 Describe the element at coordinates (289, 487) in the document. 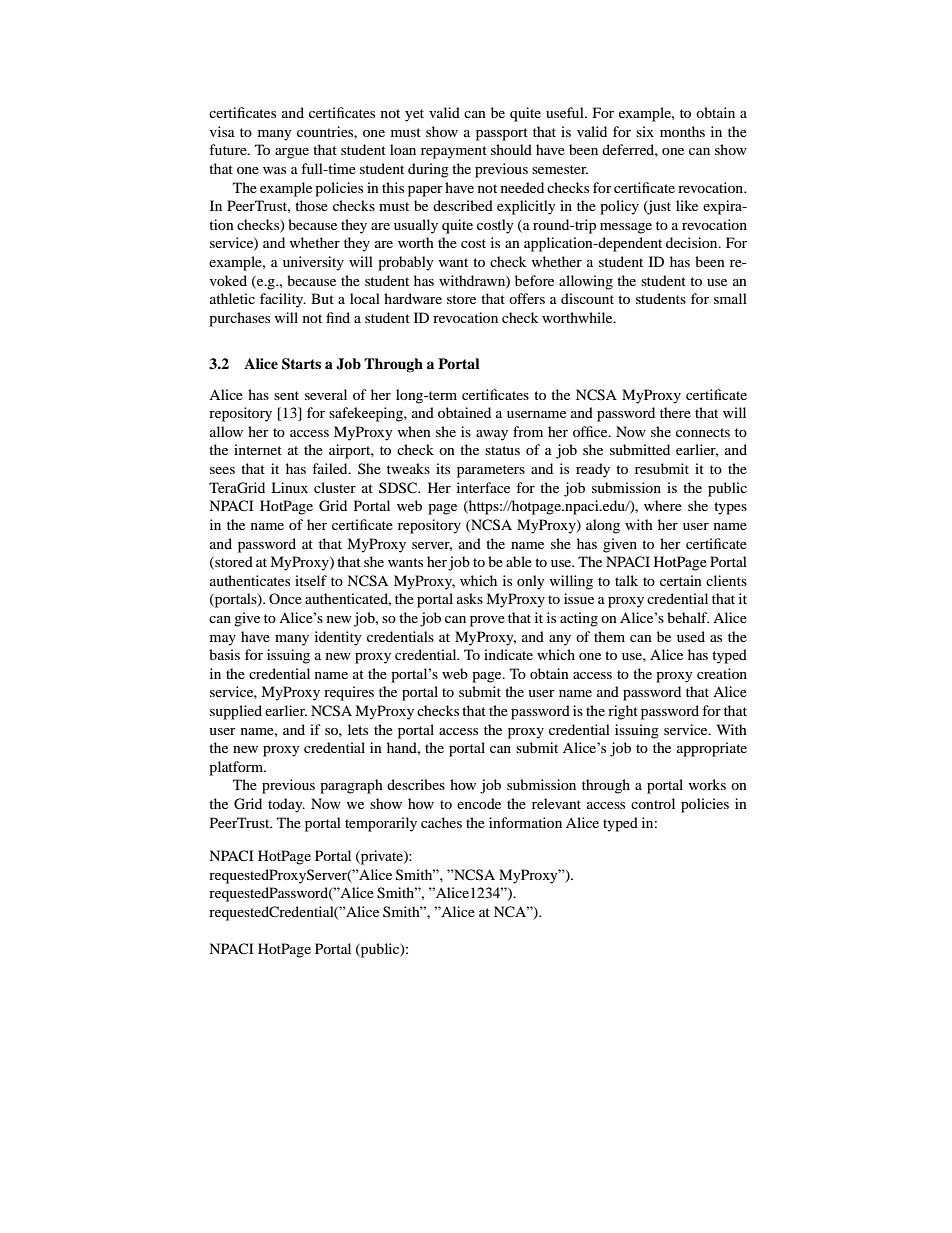

I see `Linux` at that location.
